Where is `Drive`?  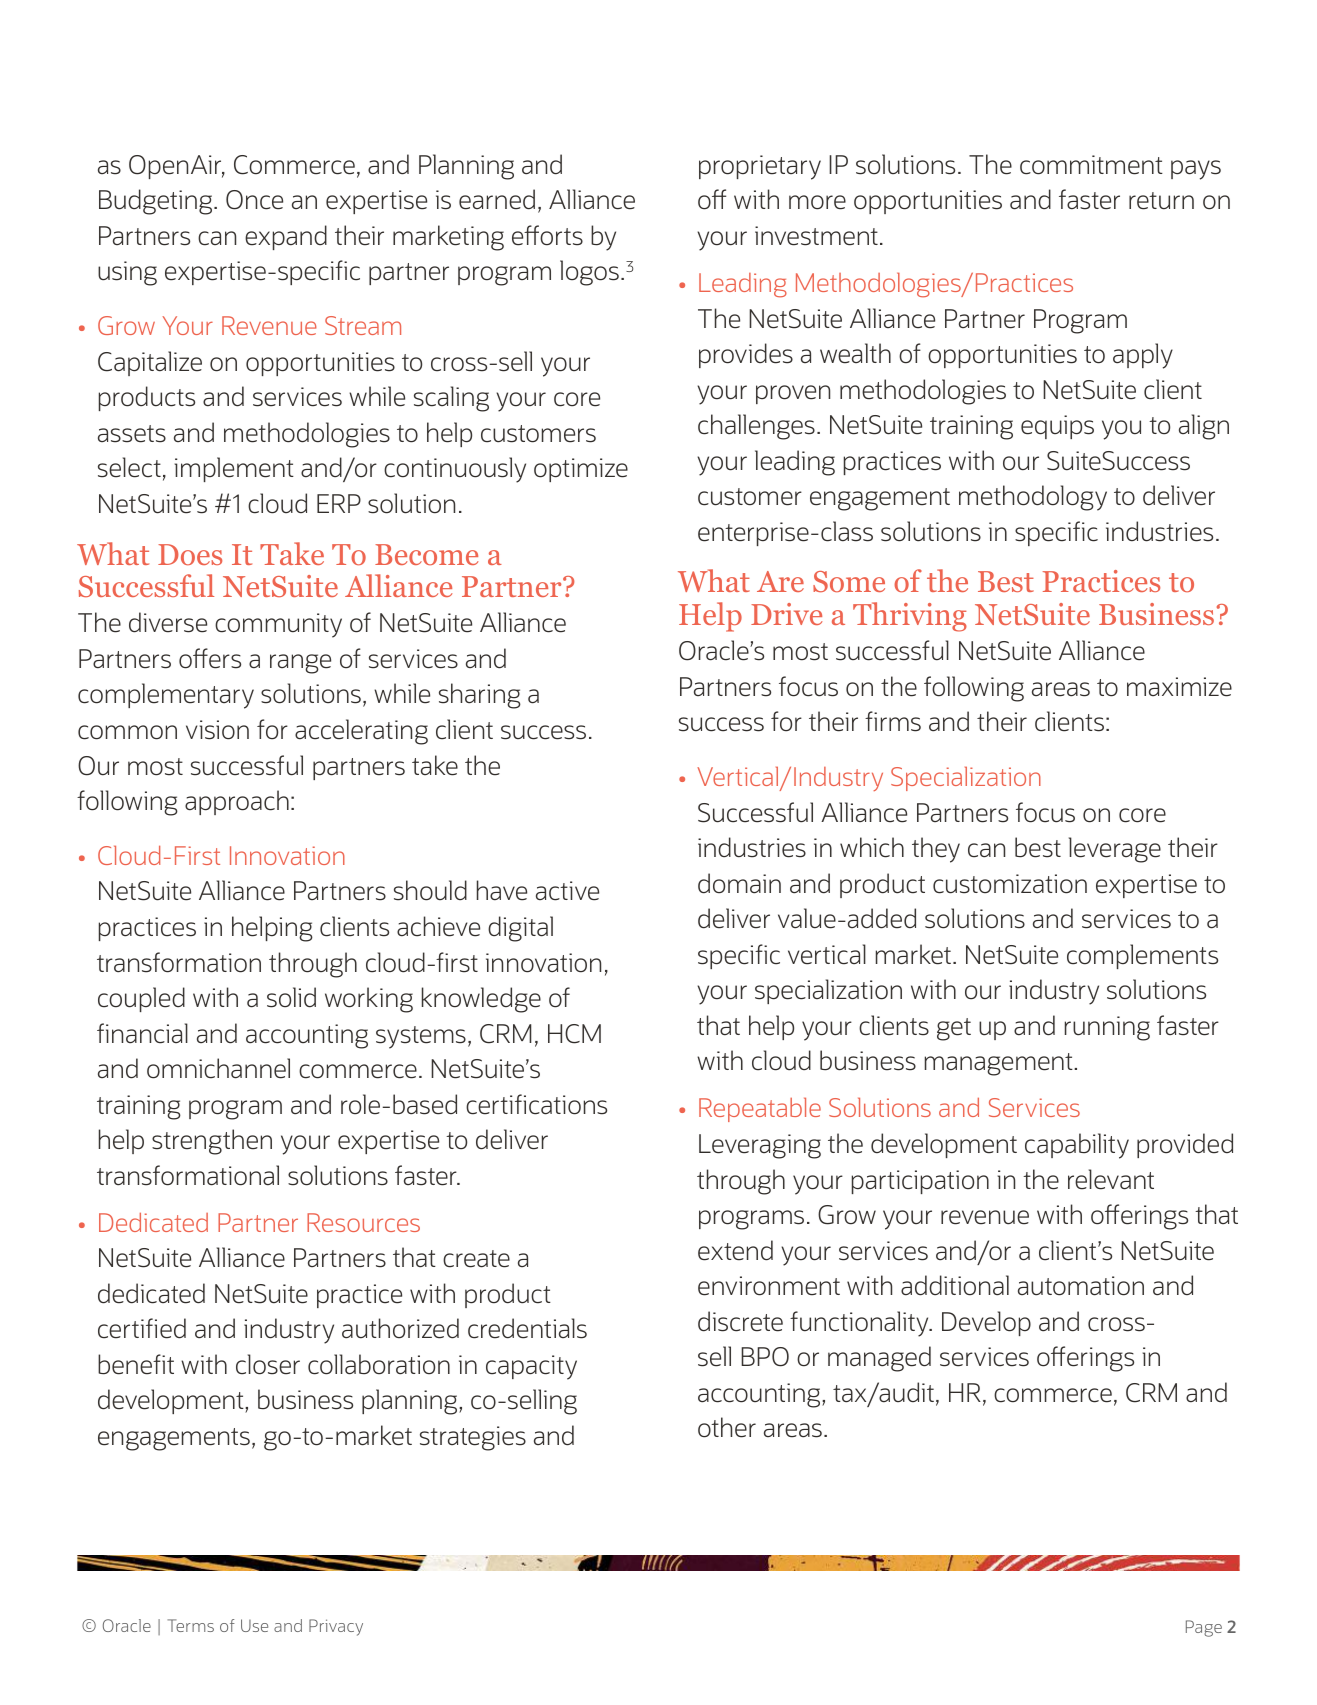 Drive is located at coordinates (786, 614).
